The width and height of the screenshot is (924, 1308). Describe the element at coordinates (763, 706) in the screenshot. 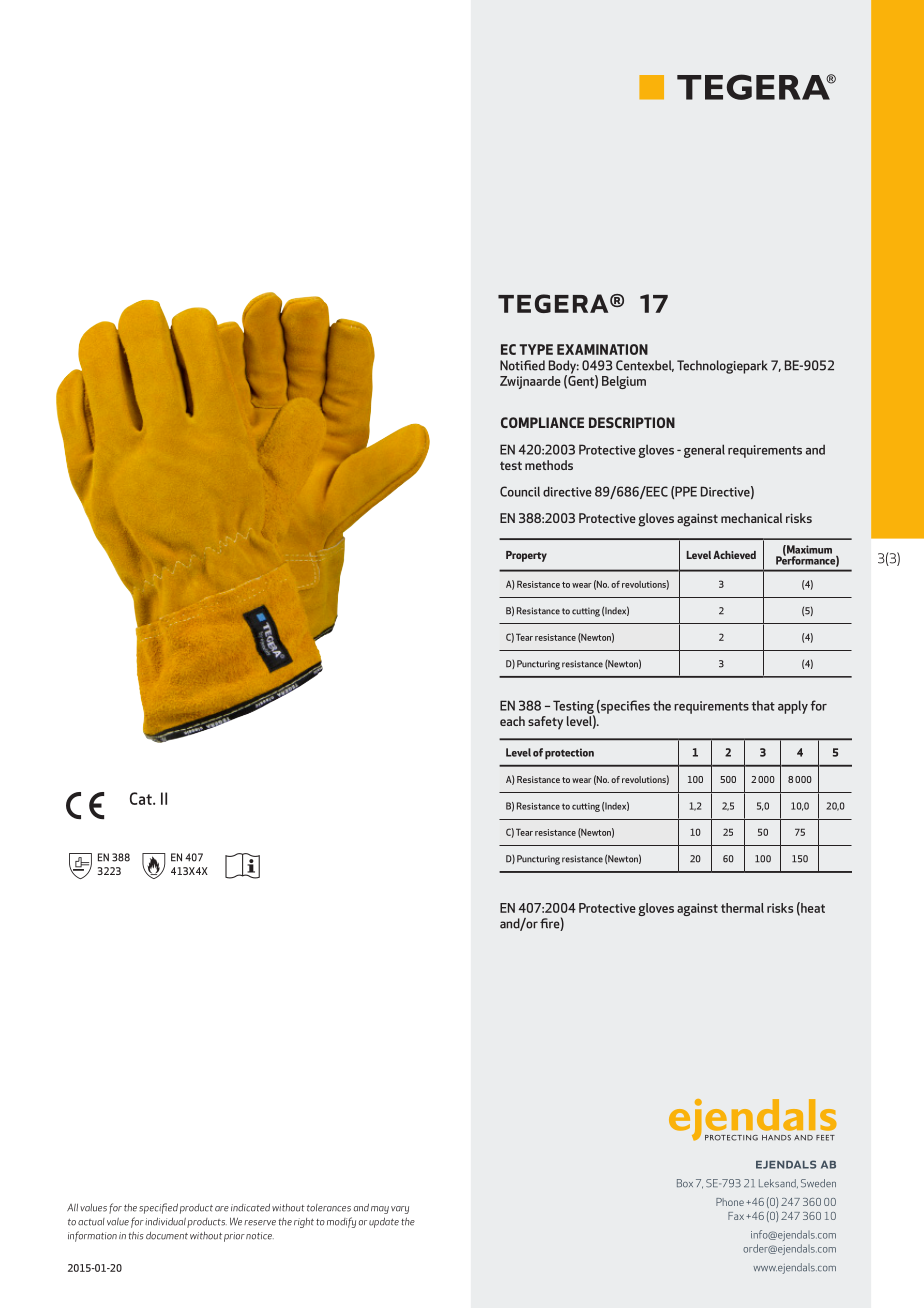

I see `that` at that location.
